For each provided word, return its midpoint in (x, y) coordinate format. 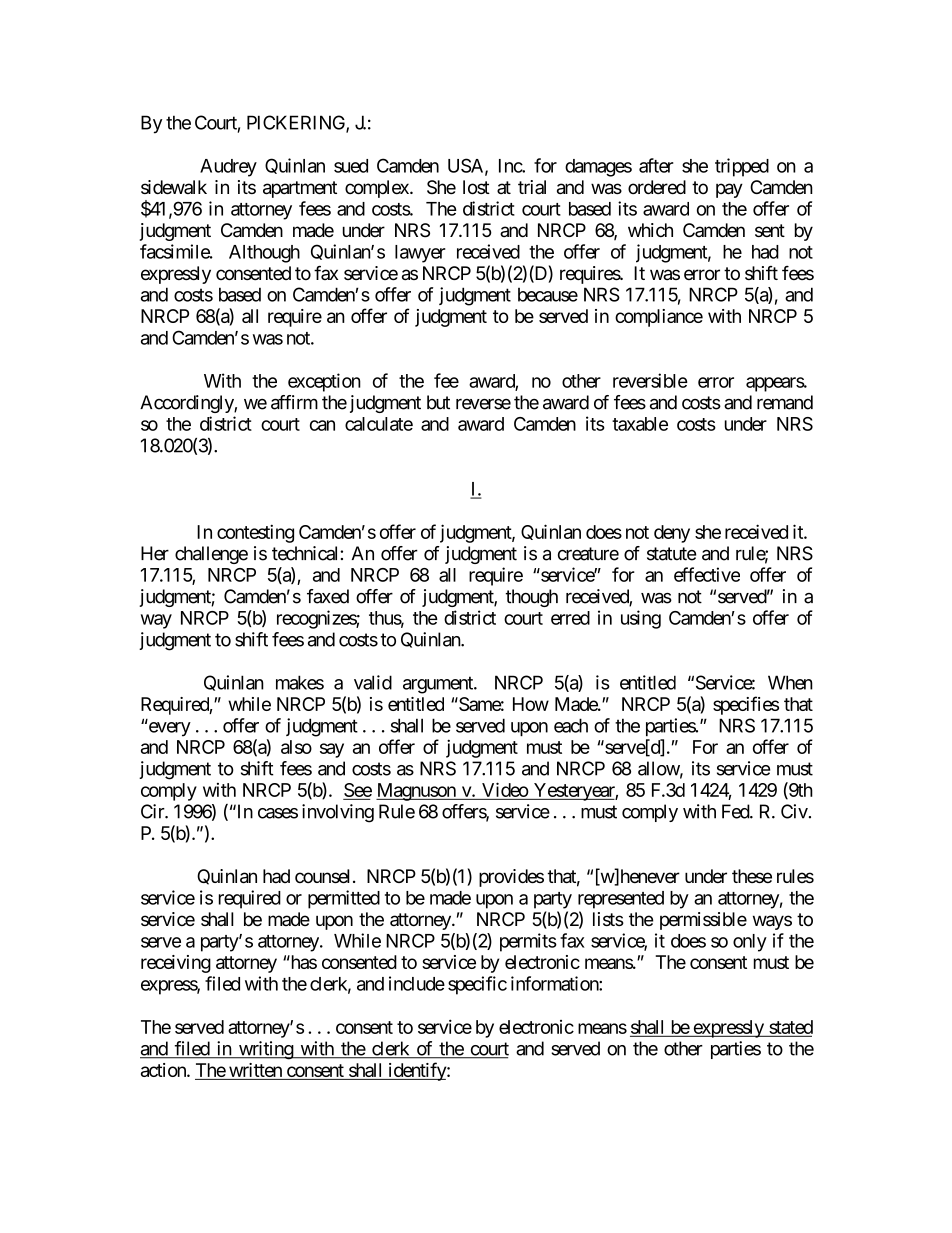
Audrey (228, 168)
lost (476, 187)
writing (265, 1050)
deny (672, 534)
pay (729, 190)
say (332, 750)
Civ (794, 811)
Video (505, 789)
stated (791, 1027)
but (438, 402)
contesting (255, 533)
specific (477, 985)
